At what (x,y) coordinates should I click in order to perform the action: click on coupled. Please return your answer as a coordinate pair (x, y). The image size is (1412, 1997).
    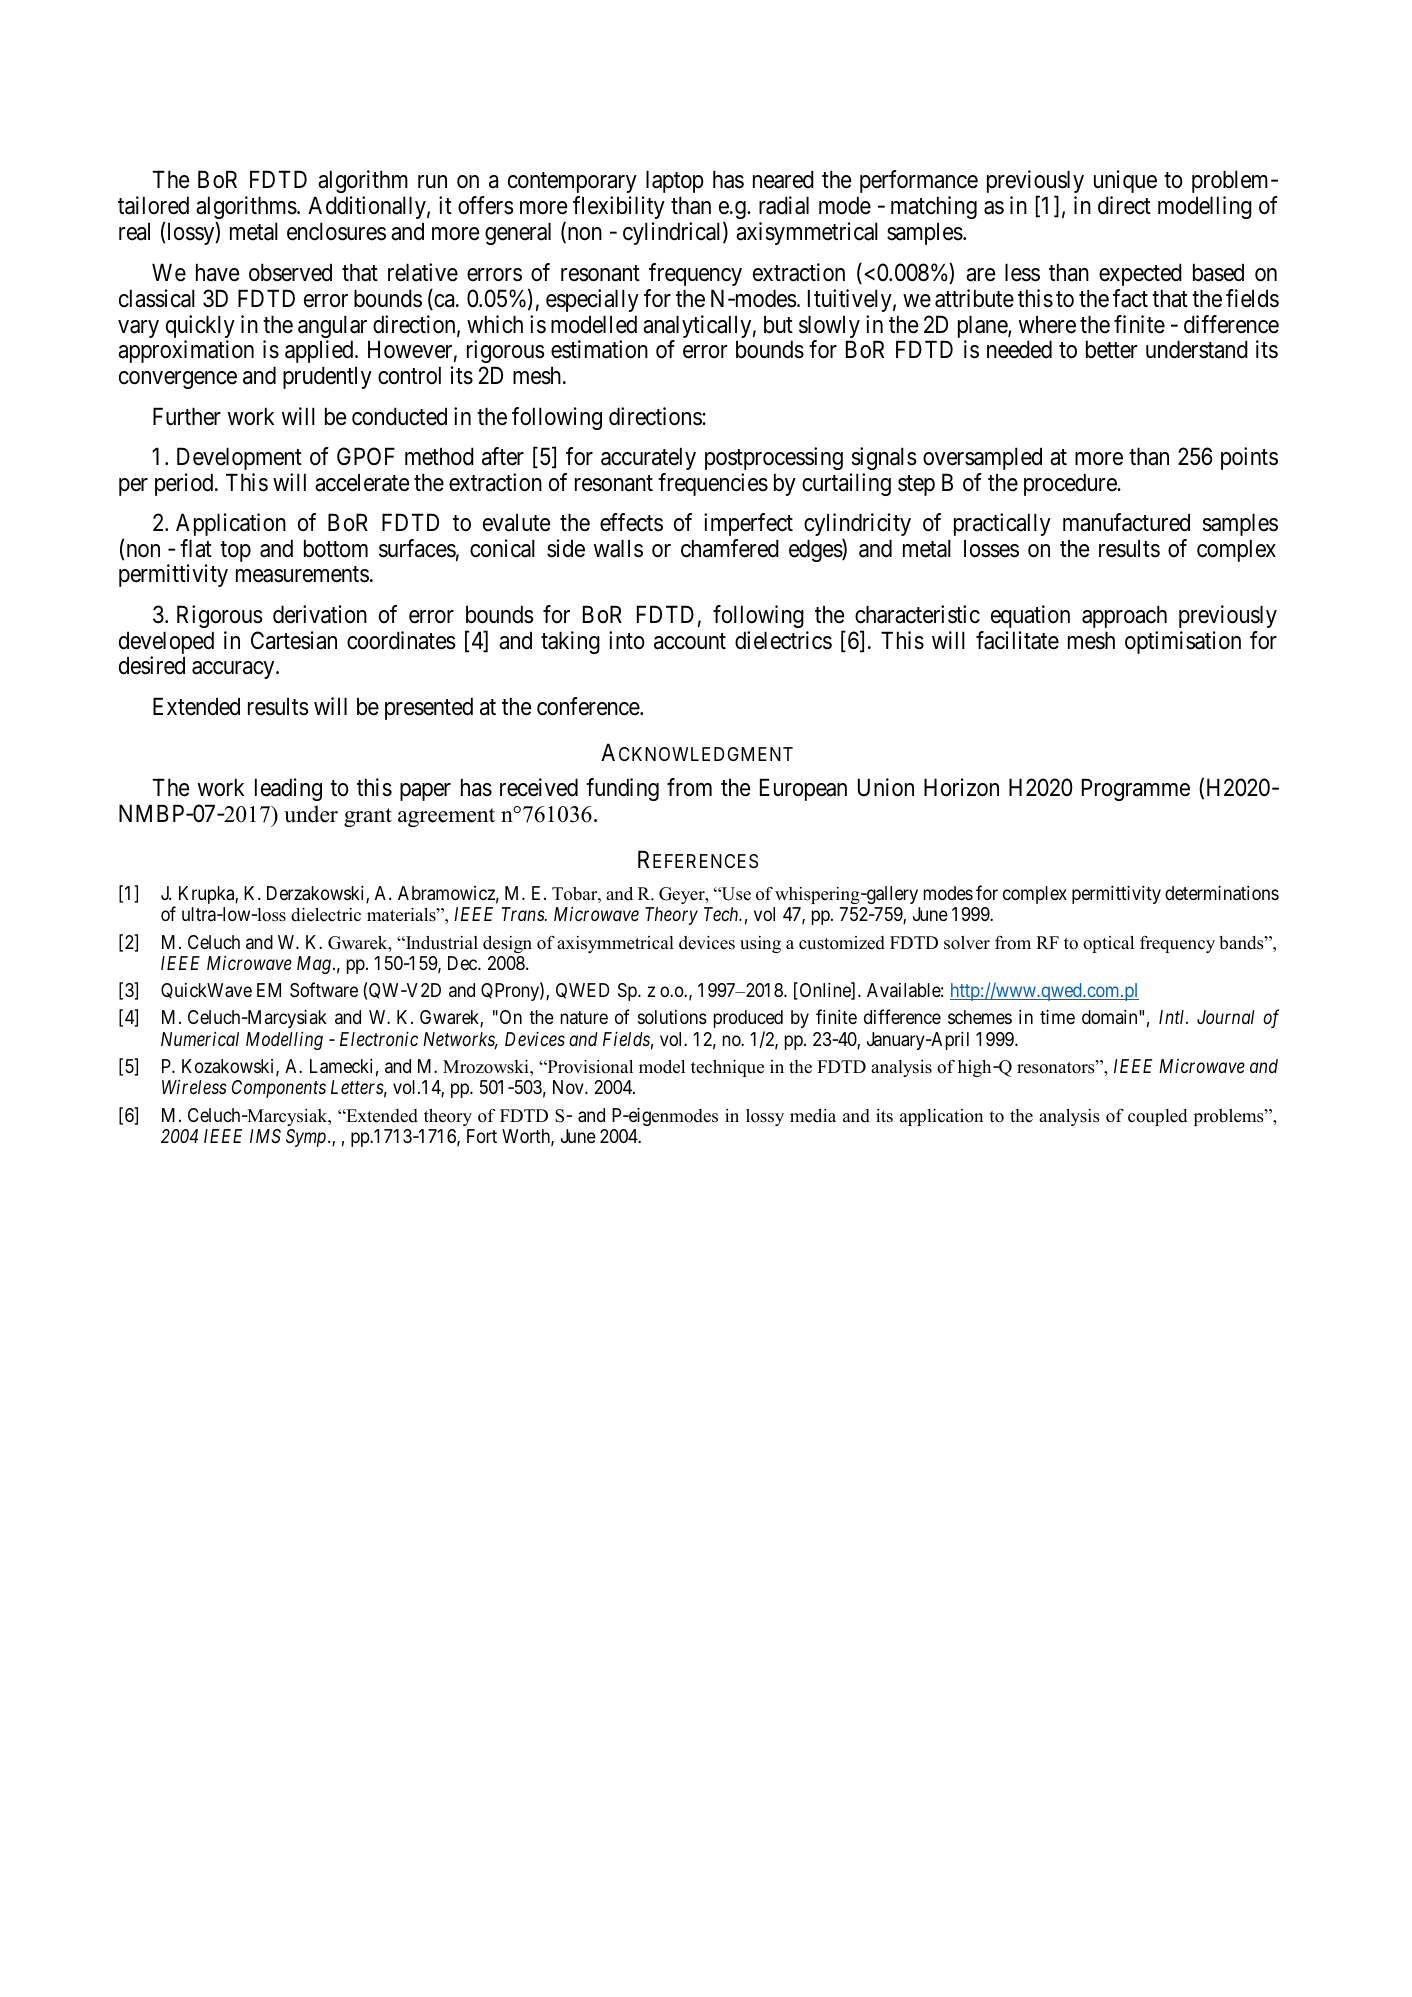
    Looking at the image, I should click on (1157, 1117).
